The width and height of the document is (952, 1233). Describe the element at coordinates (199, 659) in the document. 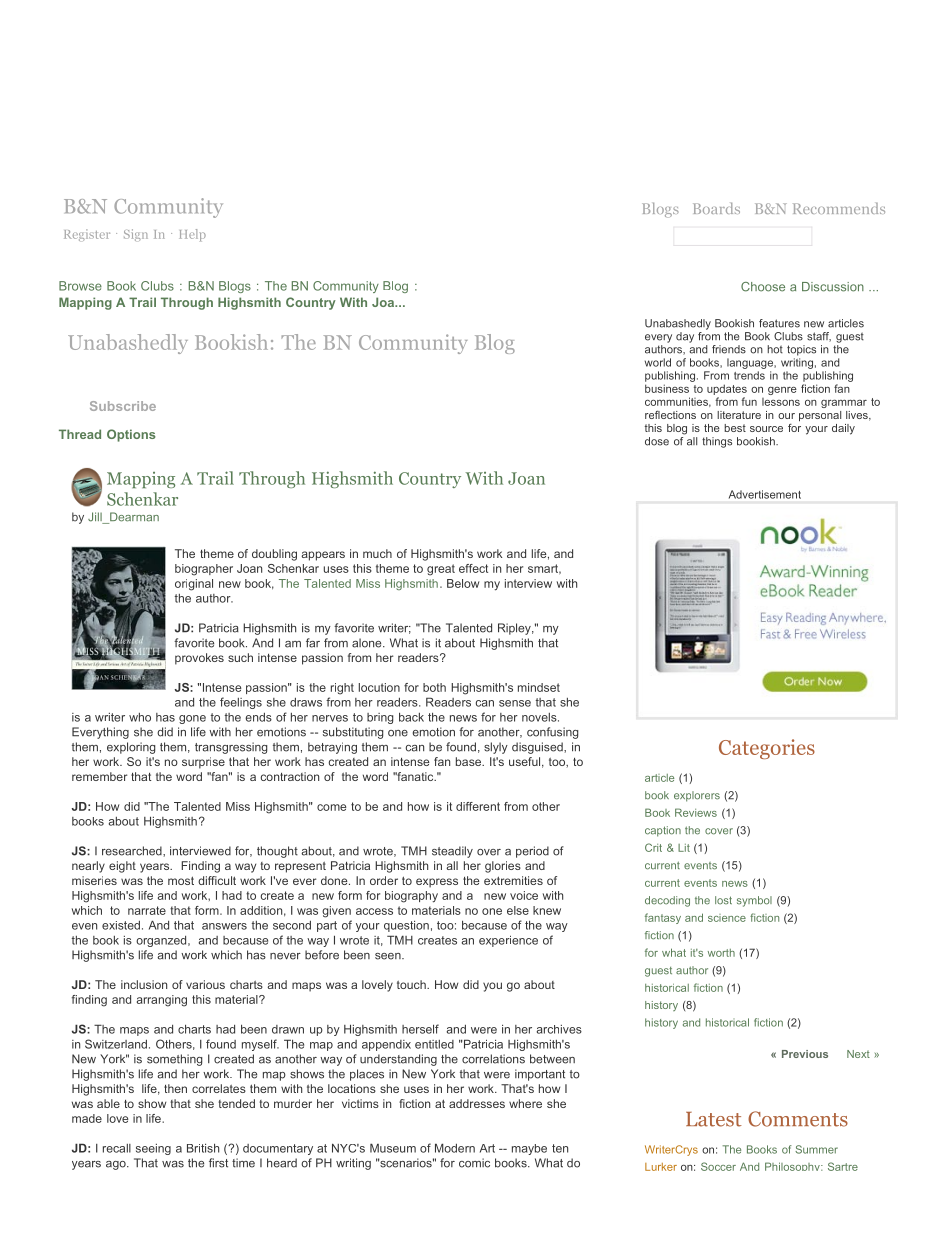

I see `provokes` at that location.
